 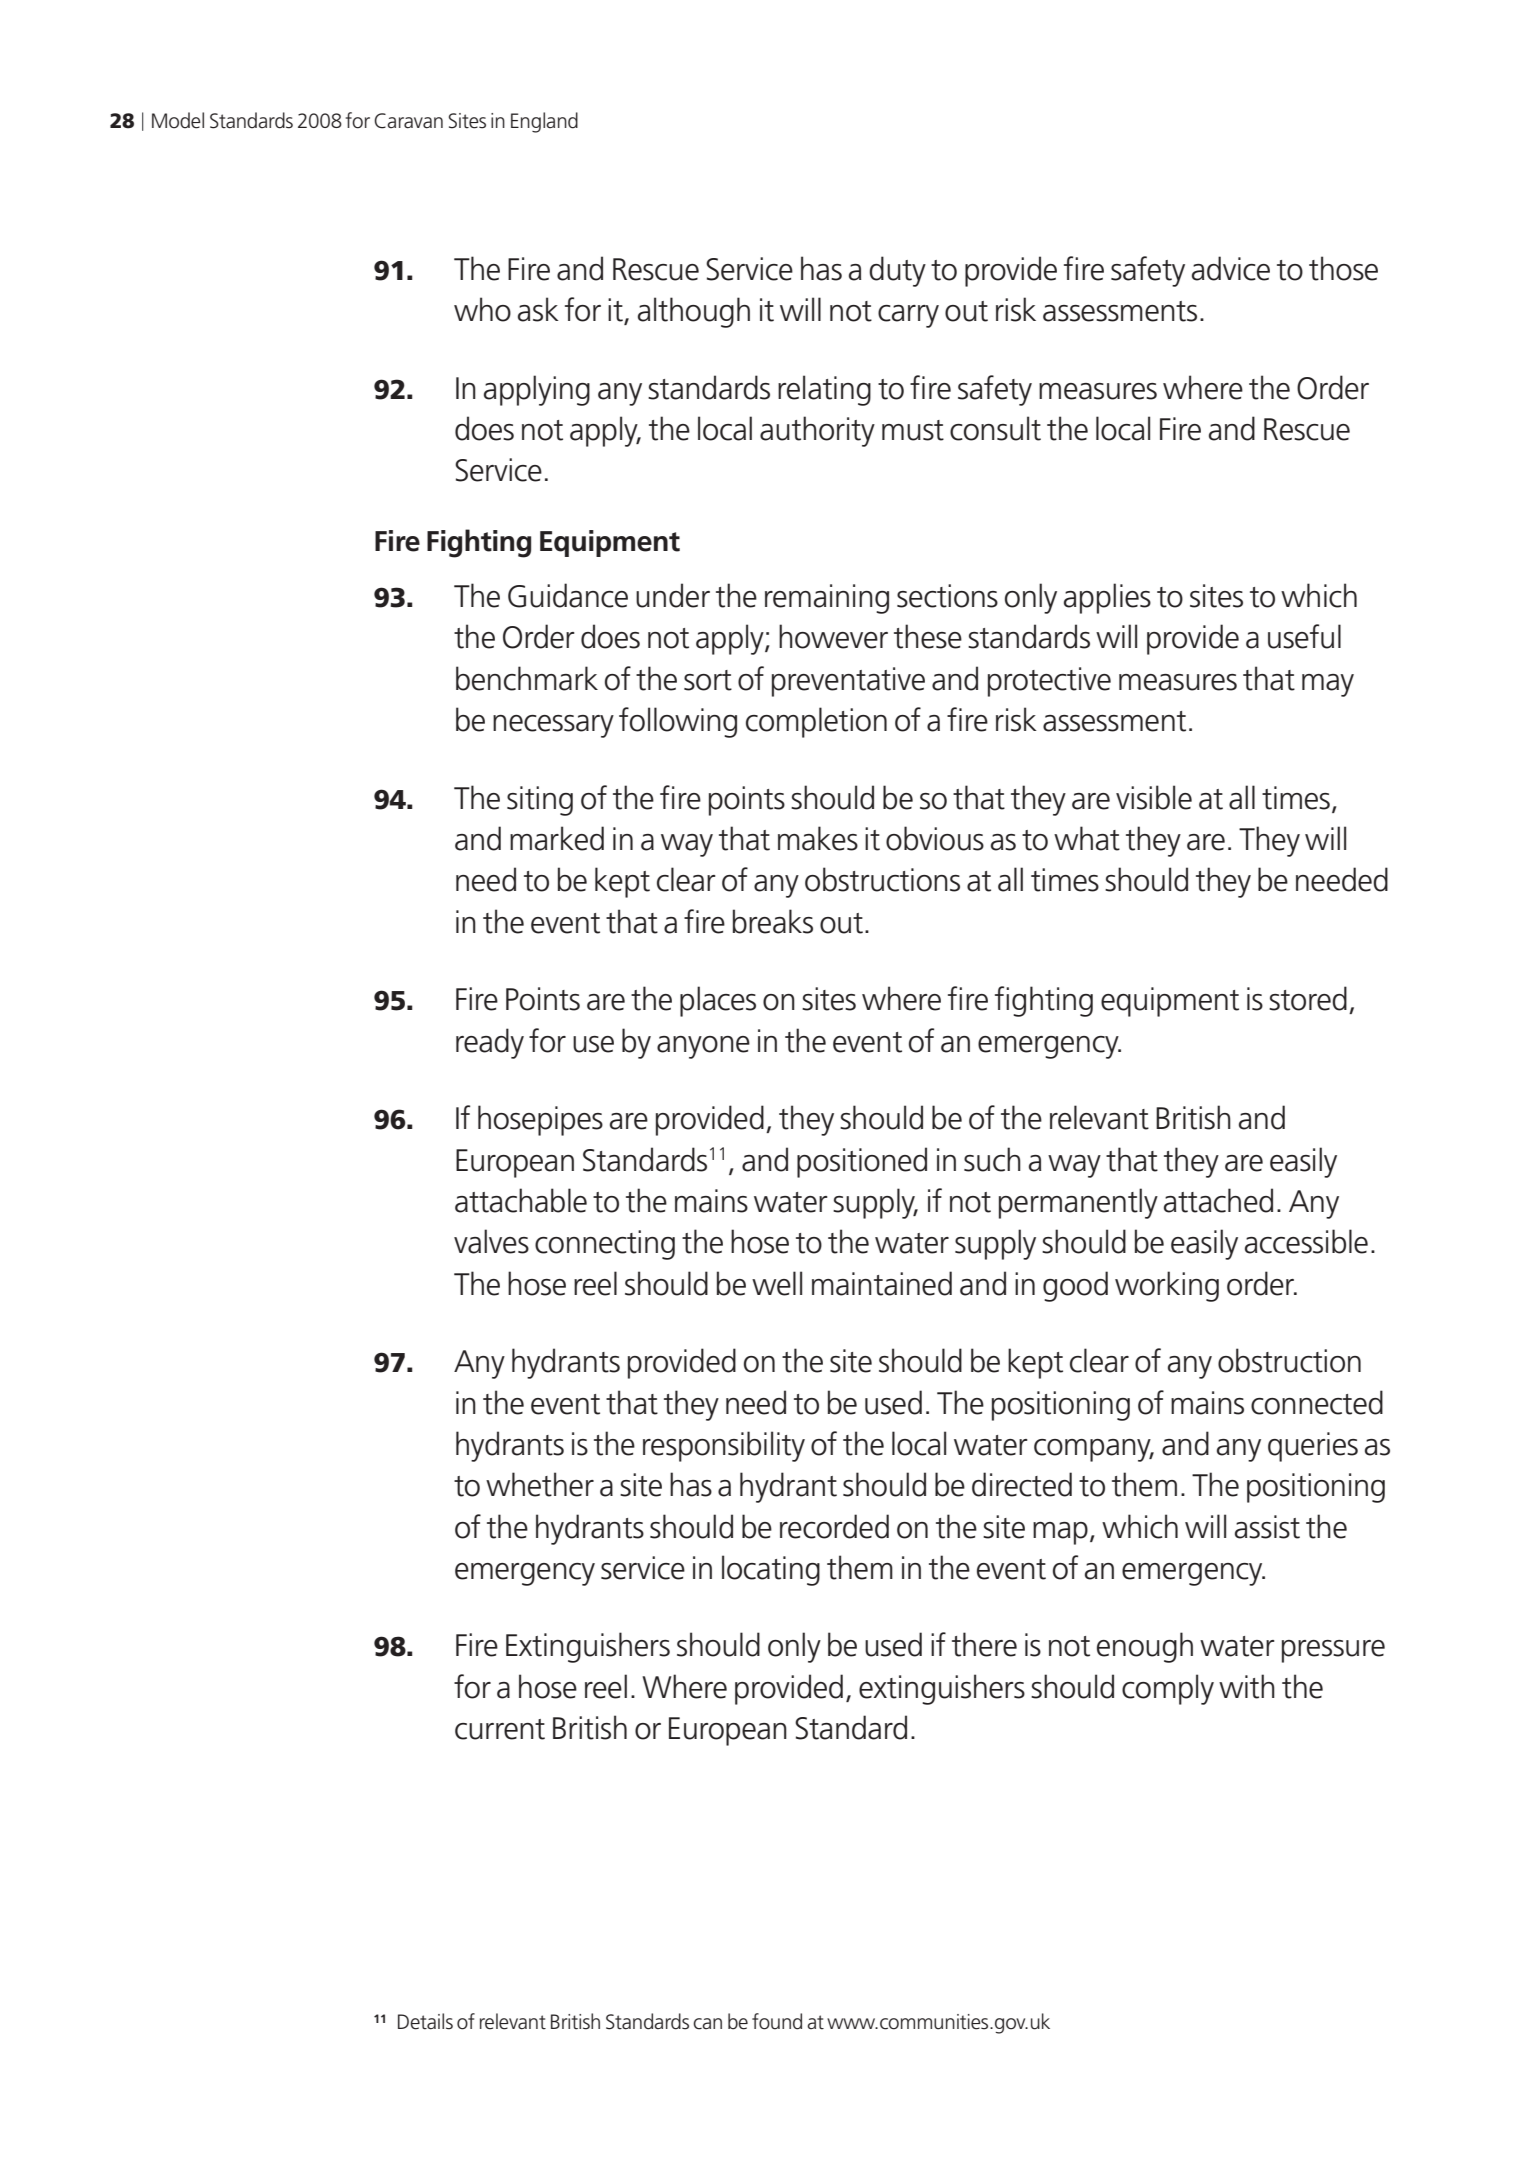 What do you see at coordinates (425, 2021) in the image?
I see `Details` at bounding box center [425, 2021].
